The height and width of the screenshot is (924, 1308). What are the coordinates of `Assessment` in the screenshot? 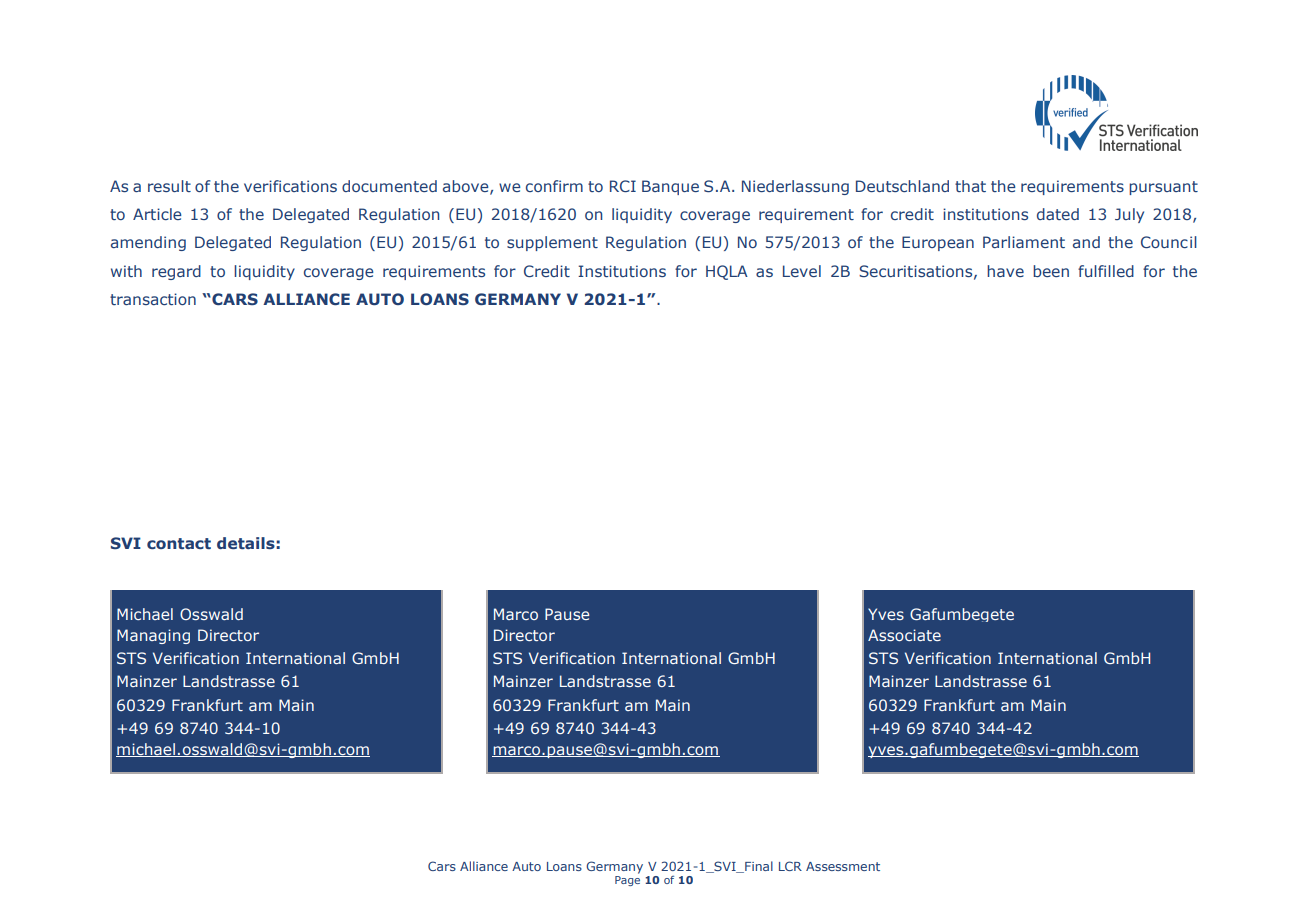 It's located at (843, 866).
